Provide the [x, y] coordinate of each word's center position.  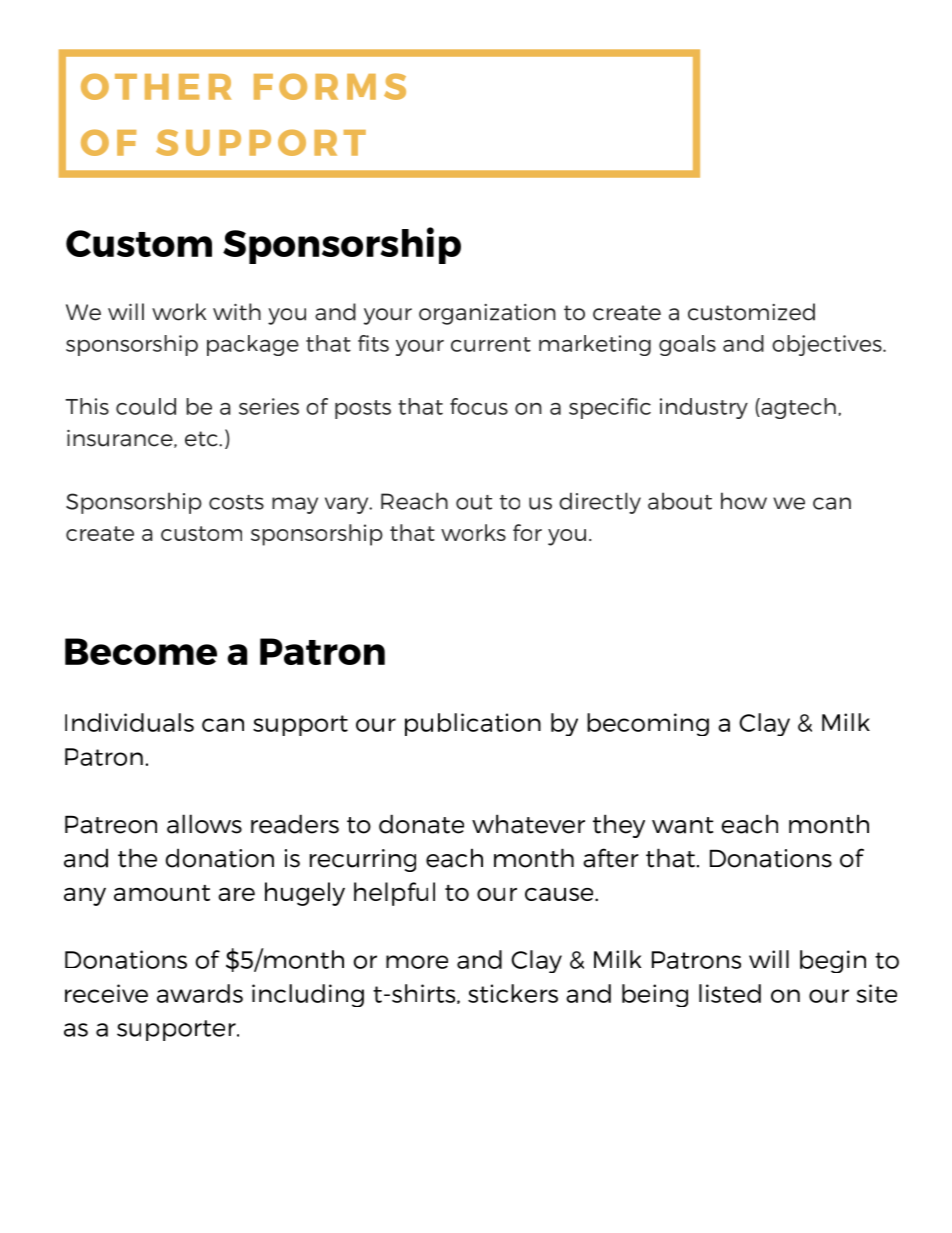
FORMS [330, 86]
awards [200, 993]
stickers [513, 993]
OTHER [156, 86]
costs [236, 502]
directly [600, 503]
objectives [828, 345]
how [744, 501]
